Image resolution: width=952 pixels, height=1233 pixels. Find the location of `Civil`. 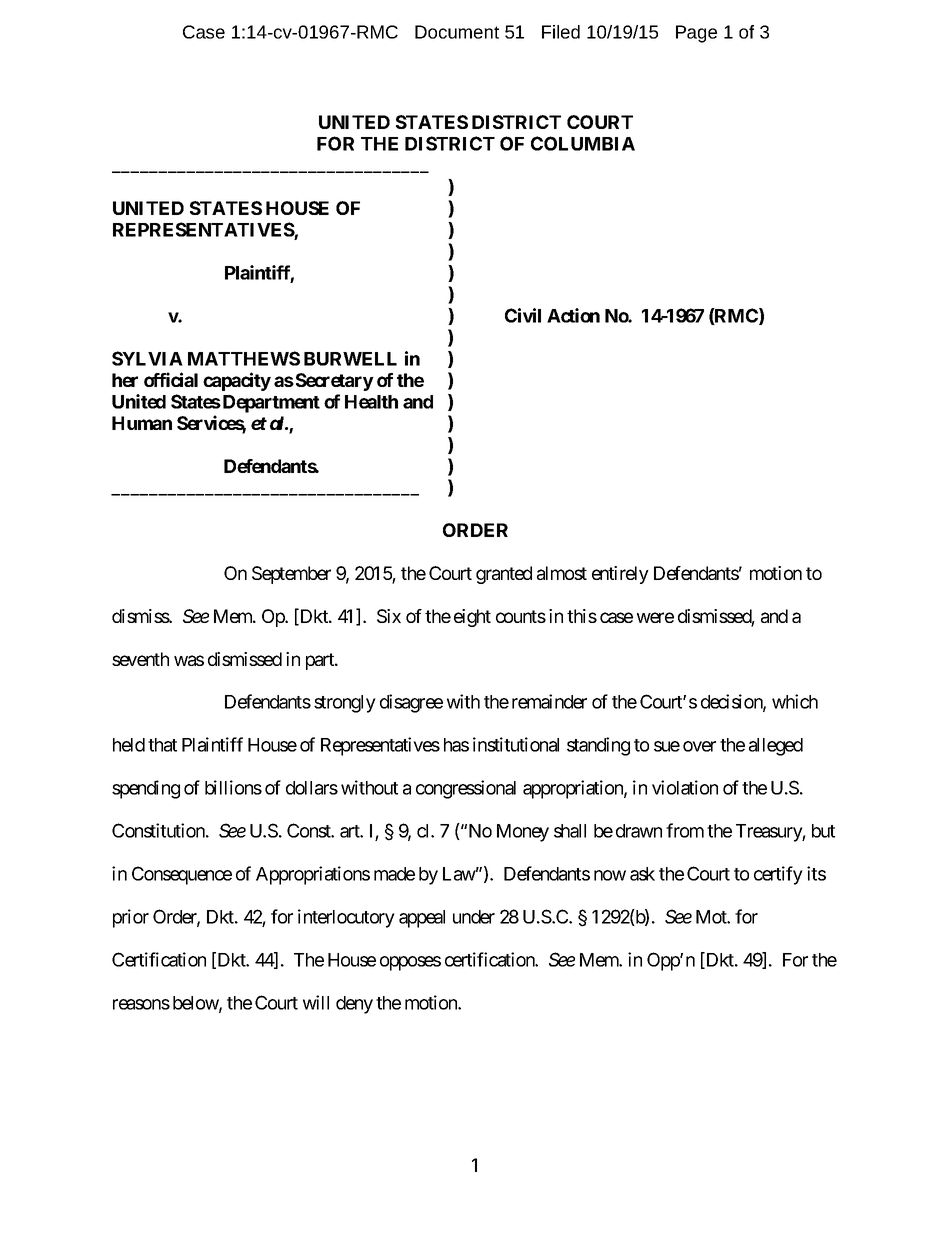

Civil is located at coordinates (523, 315).
